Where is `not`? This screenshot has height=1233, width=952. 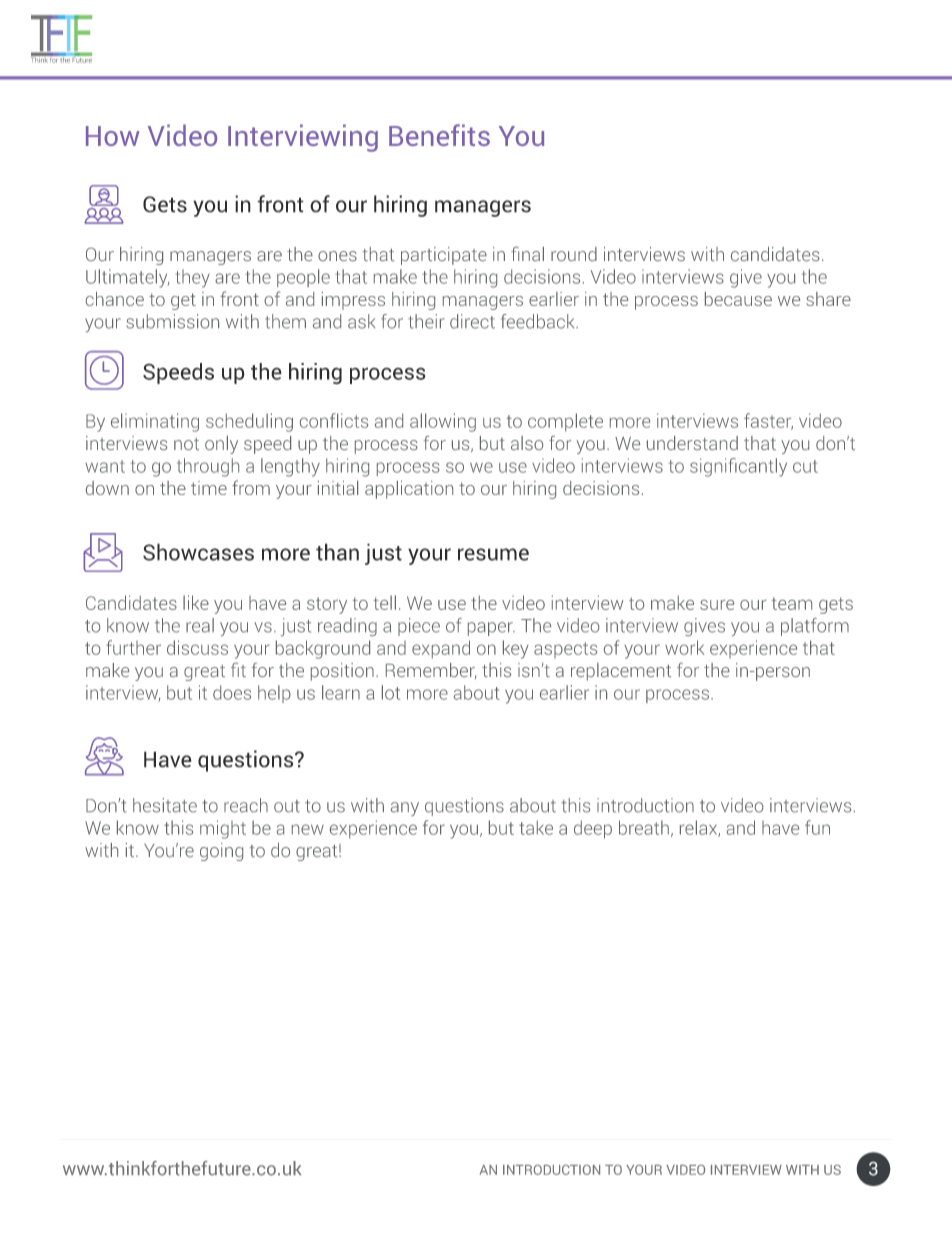
not is located at coordinates (186, 444).
